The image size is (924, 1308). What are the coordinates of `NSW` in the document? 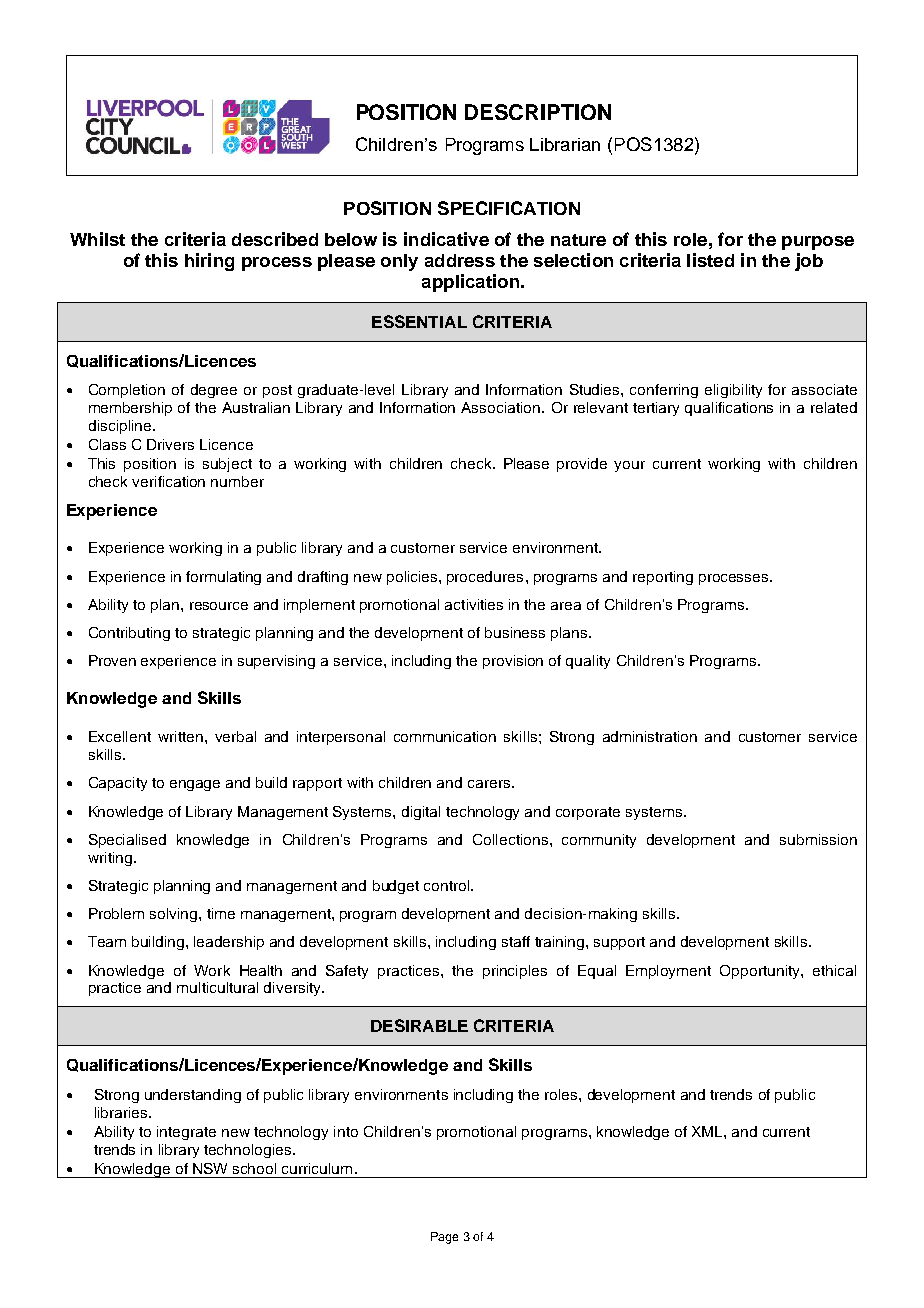 It's located at (210, 1168).
